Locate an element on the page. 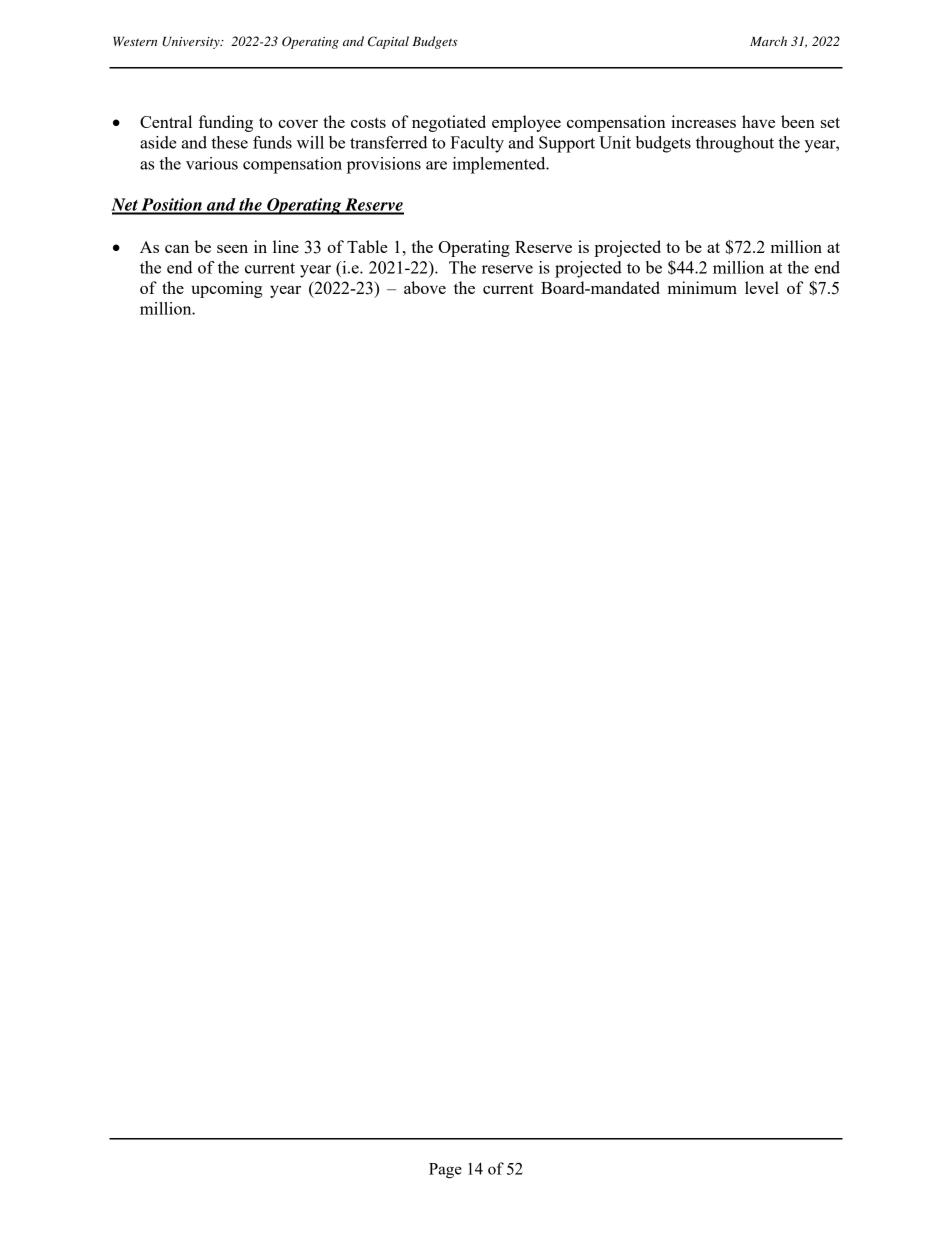 The image size is (952, 1233). level is located at coordinates (762, 287).
